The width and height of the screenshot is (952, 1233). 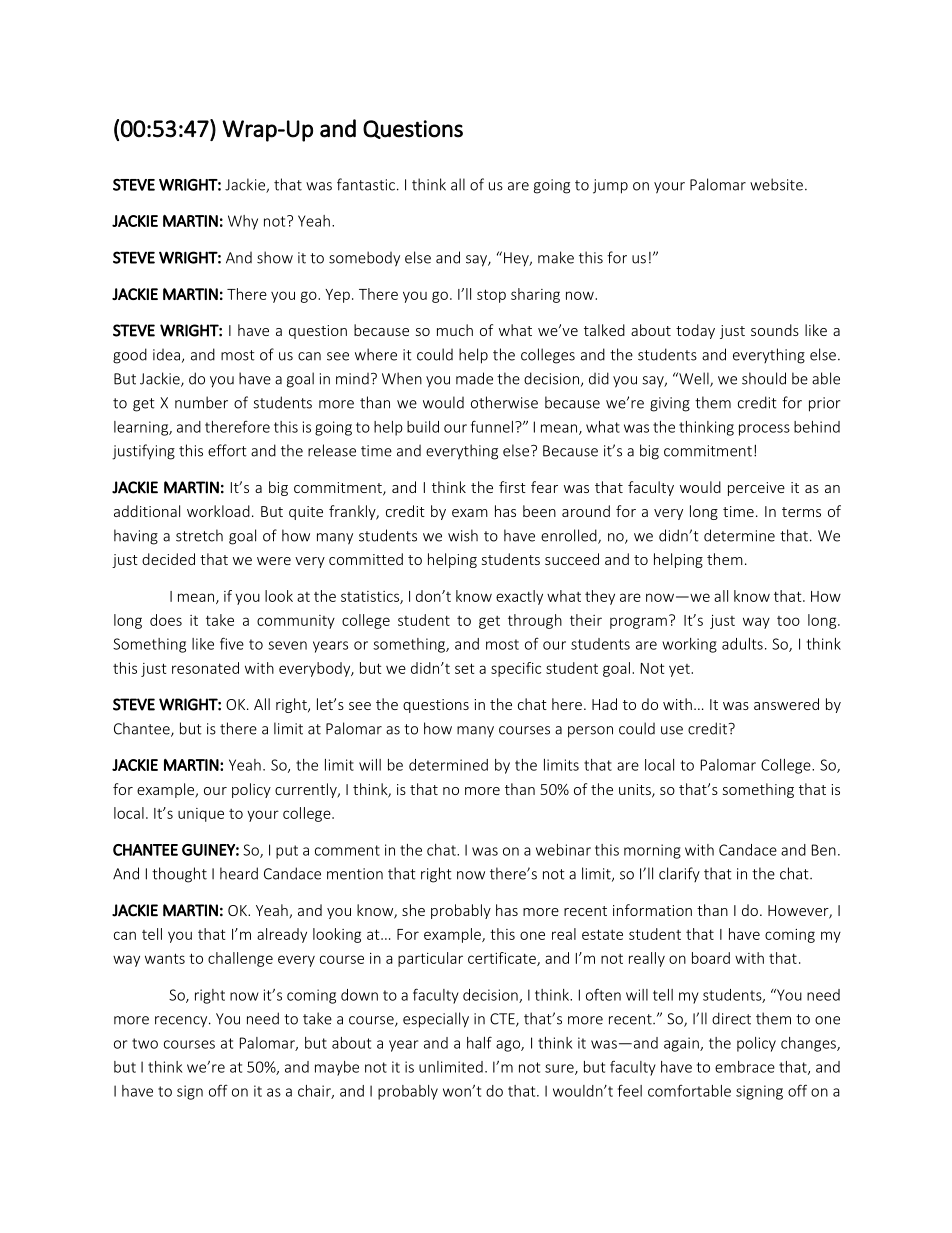 I want to click on person, so click(x=590, y=732).
